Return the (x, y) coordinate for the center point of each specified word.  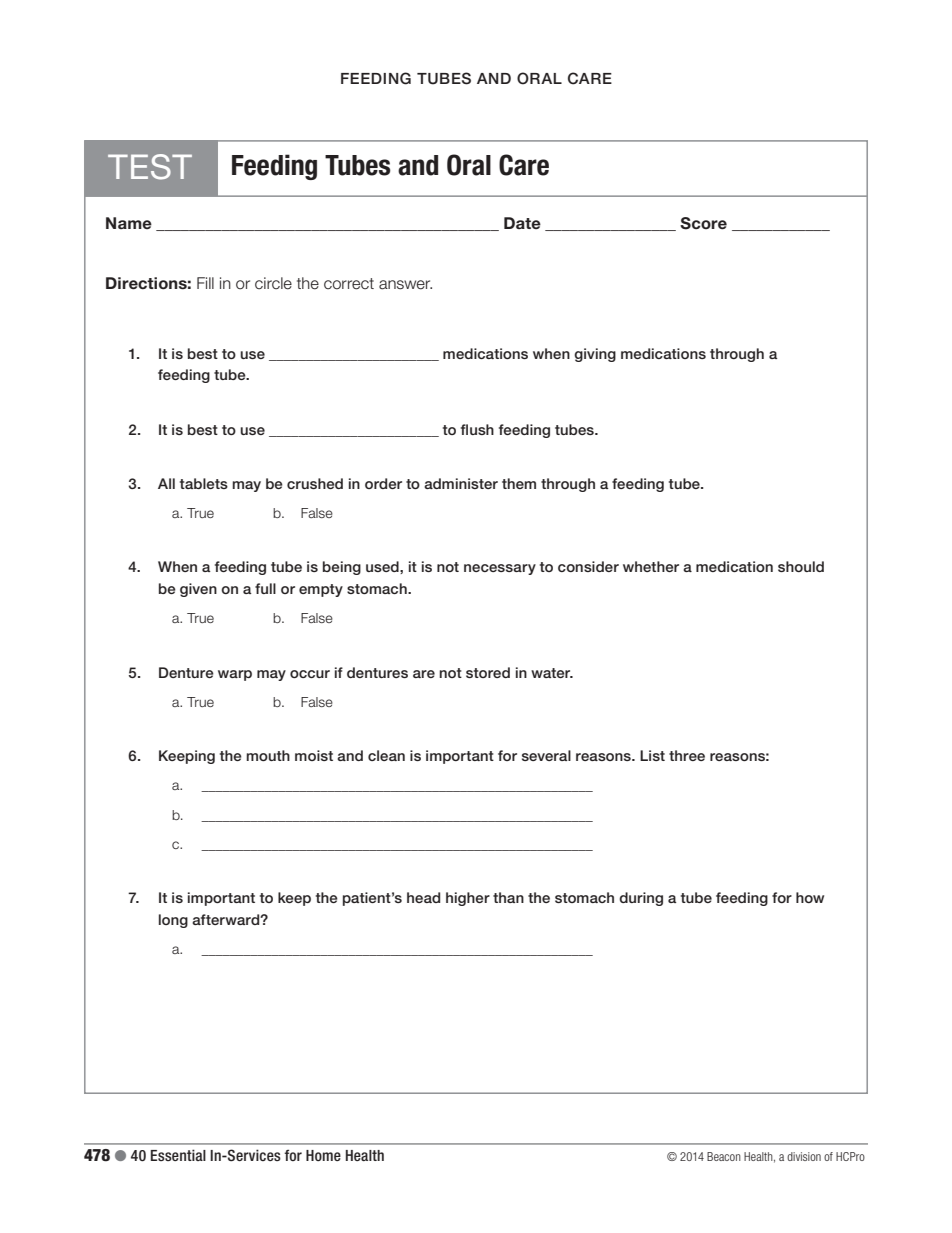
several (546, 755)
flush (477, 429)
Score (703, 223)
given (198, 590)
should (801, 566)
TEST (150, 167)
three (687, 755)
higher (468, 899)
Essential (178, 1155)
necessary (500, 569)
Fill (205, 283)
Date (522, 223)
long (173, 921)
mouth (268, 755)
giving (595, 355)
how (810, 897)
